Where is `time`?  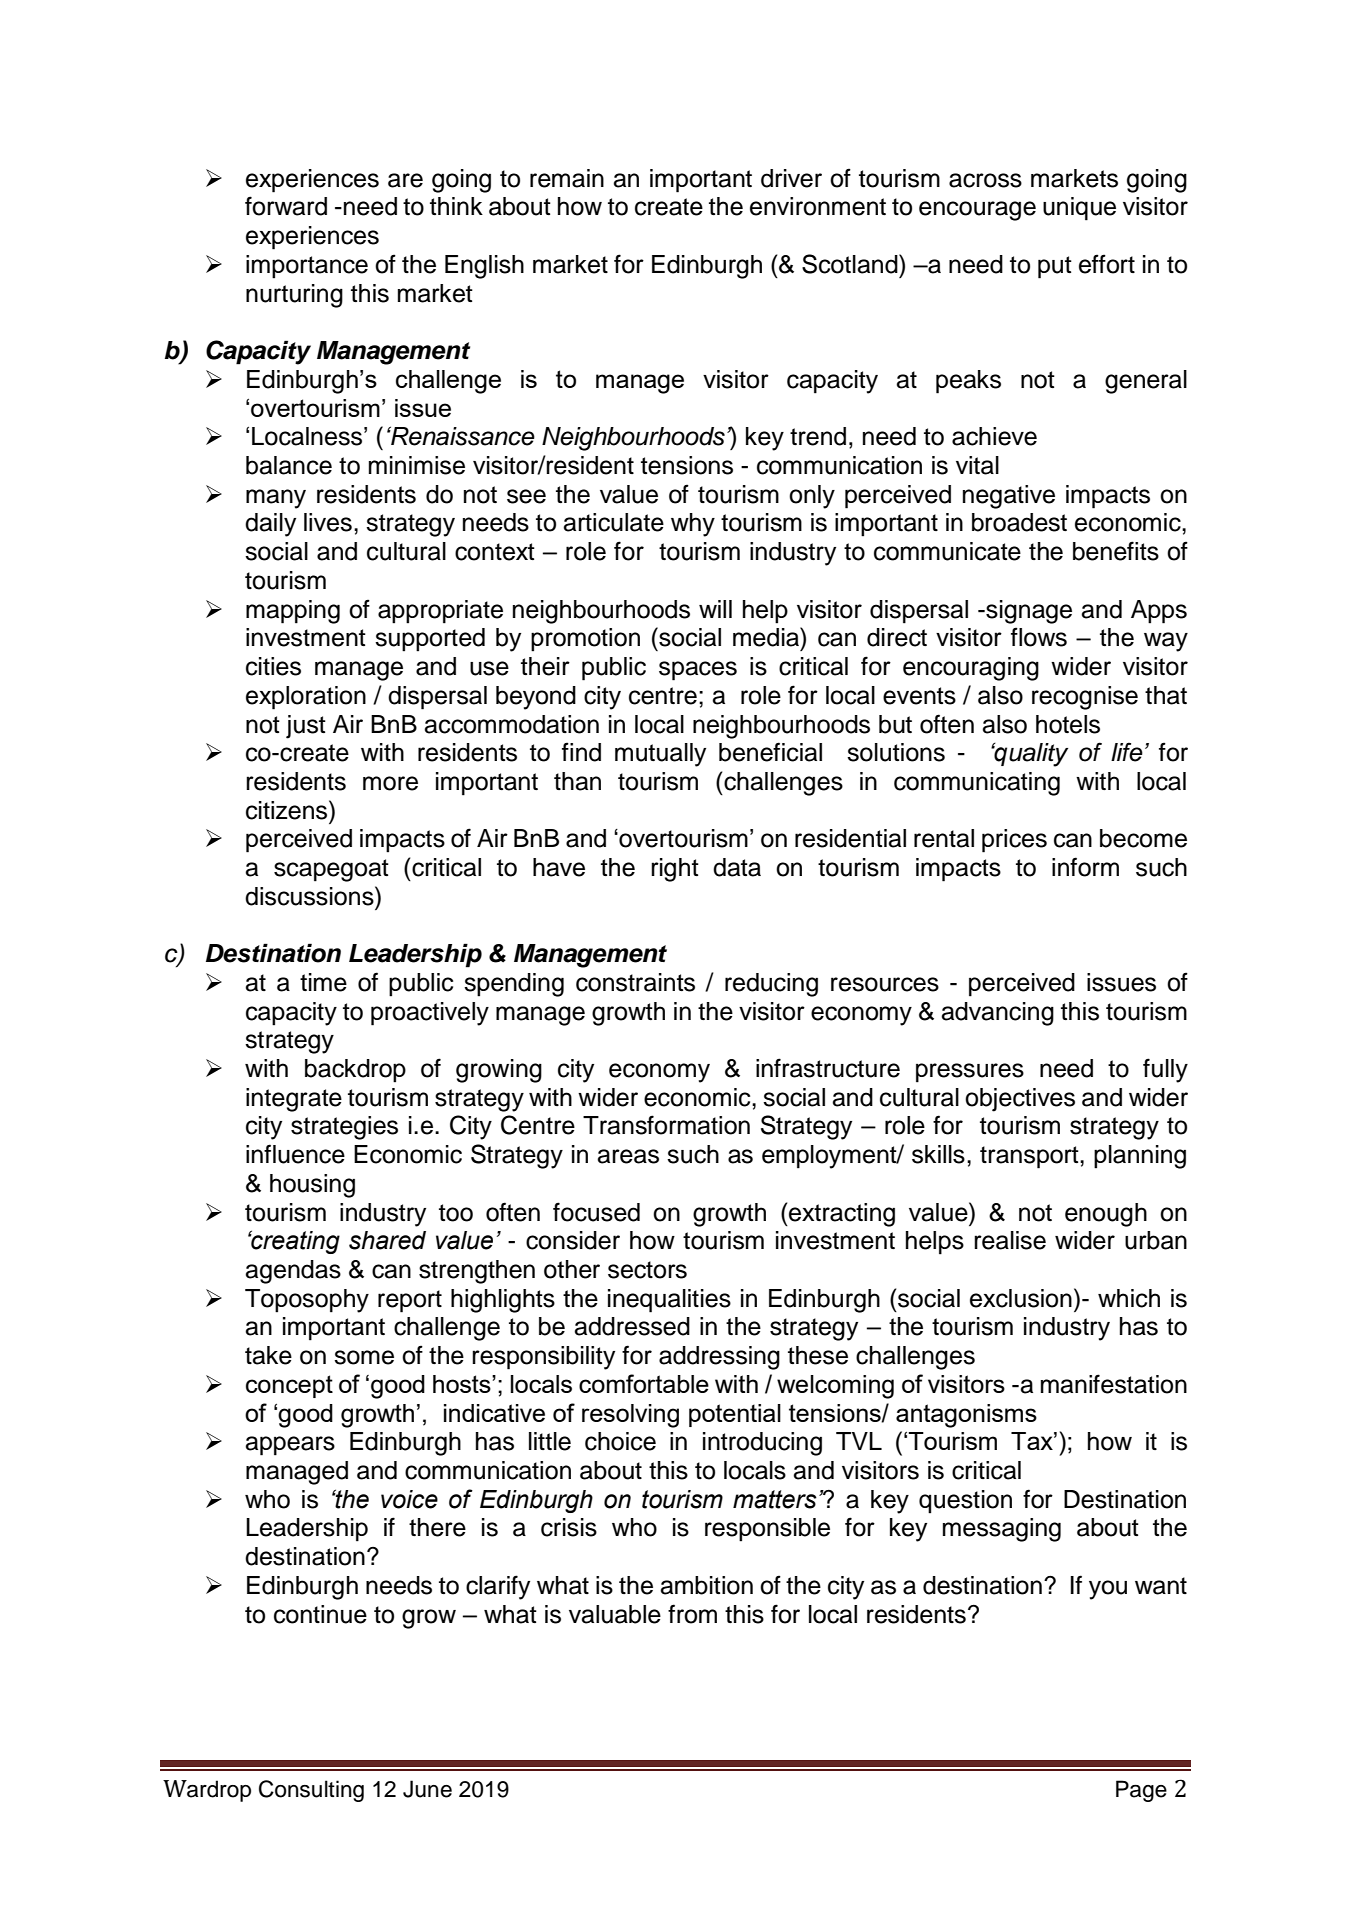
time is located at coordinates (323, 982).
